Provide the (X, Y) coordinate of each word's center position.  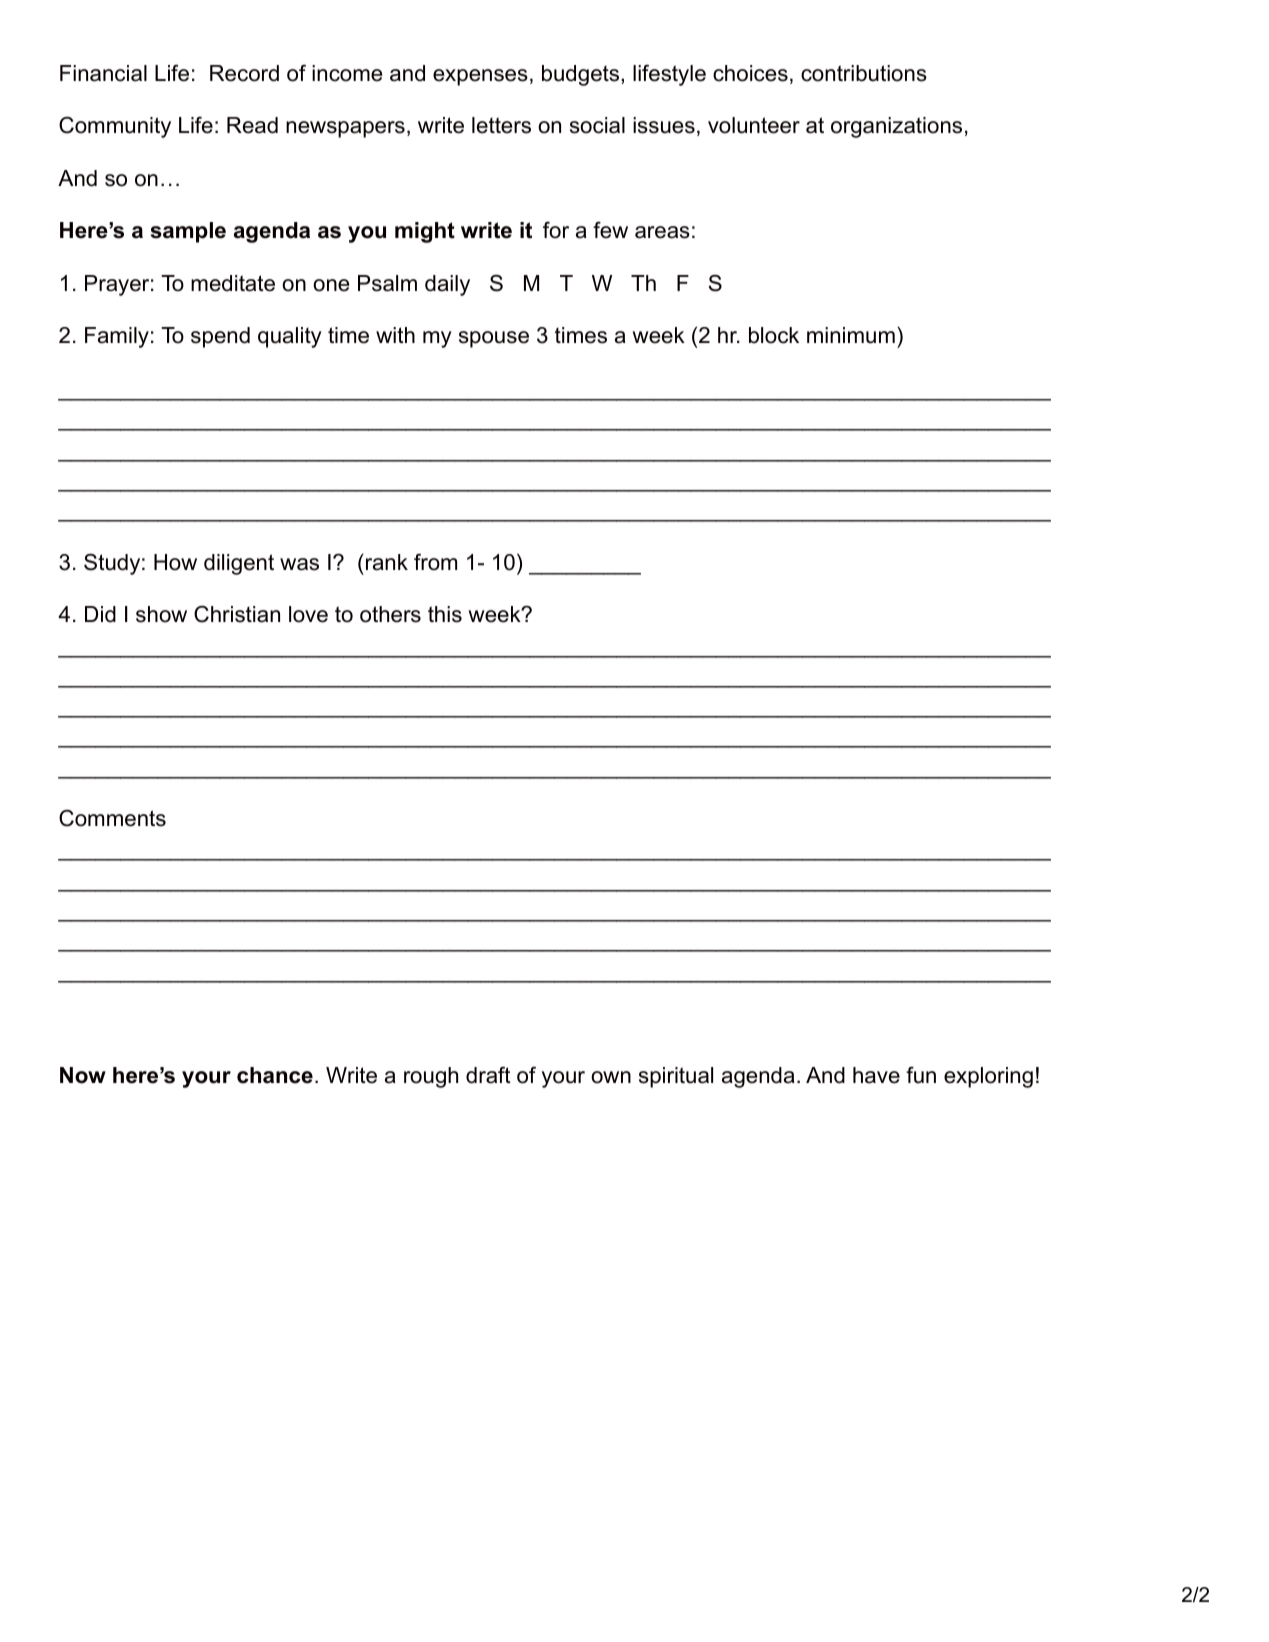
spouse (494, 339)
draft (488, 1075)
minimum (851, 335)
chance (275, 1075)
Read (252, 125)
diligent (239, 564)
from (435, 562)
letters (501, 125)
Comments (112, 818)
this (445, 614)
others (390, 614)
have (876, 1075)
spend (220, 337)
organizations (896, 127)
